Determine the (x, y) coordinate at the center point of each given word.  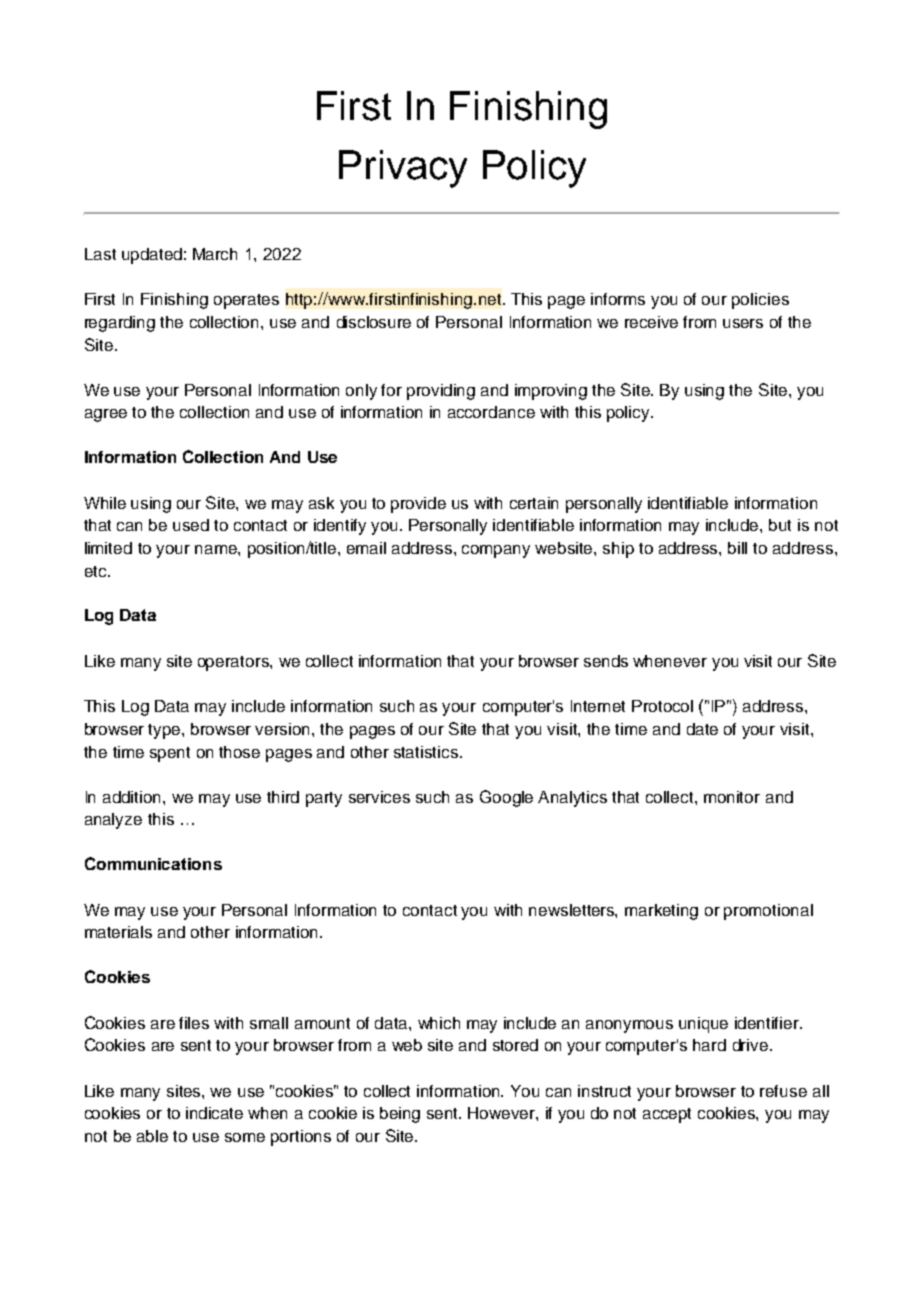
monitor (732, 797)
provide (418, 505)
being (400, 1115)
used (191, 525)
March (215, 254)
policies (760, 301)
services (379, 797)
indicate (214, 1113)
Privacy (403, 169)
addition (133, 797)
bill (737, 548)
